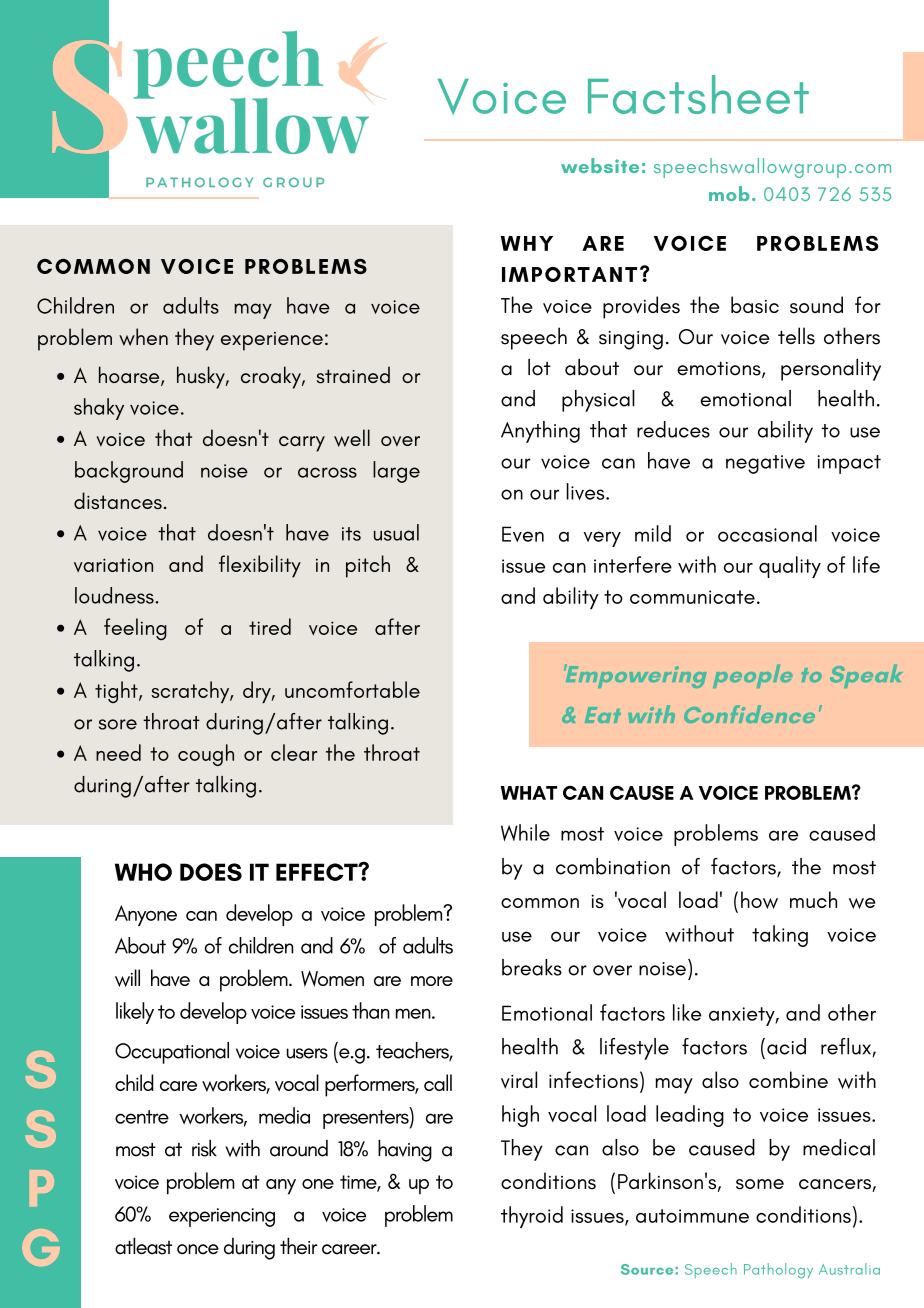 The width and height of the document is (924, 1308). Describe the element at coordinates (529, 793) in the document. I see `WHAT` at that location.
